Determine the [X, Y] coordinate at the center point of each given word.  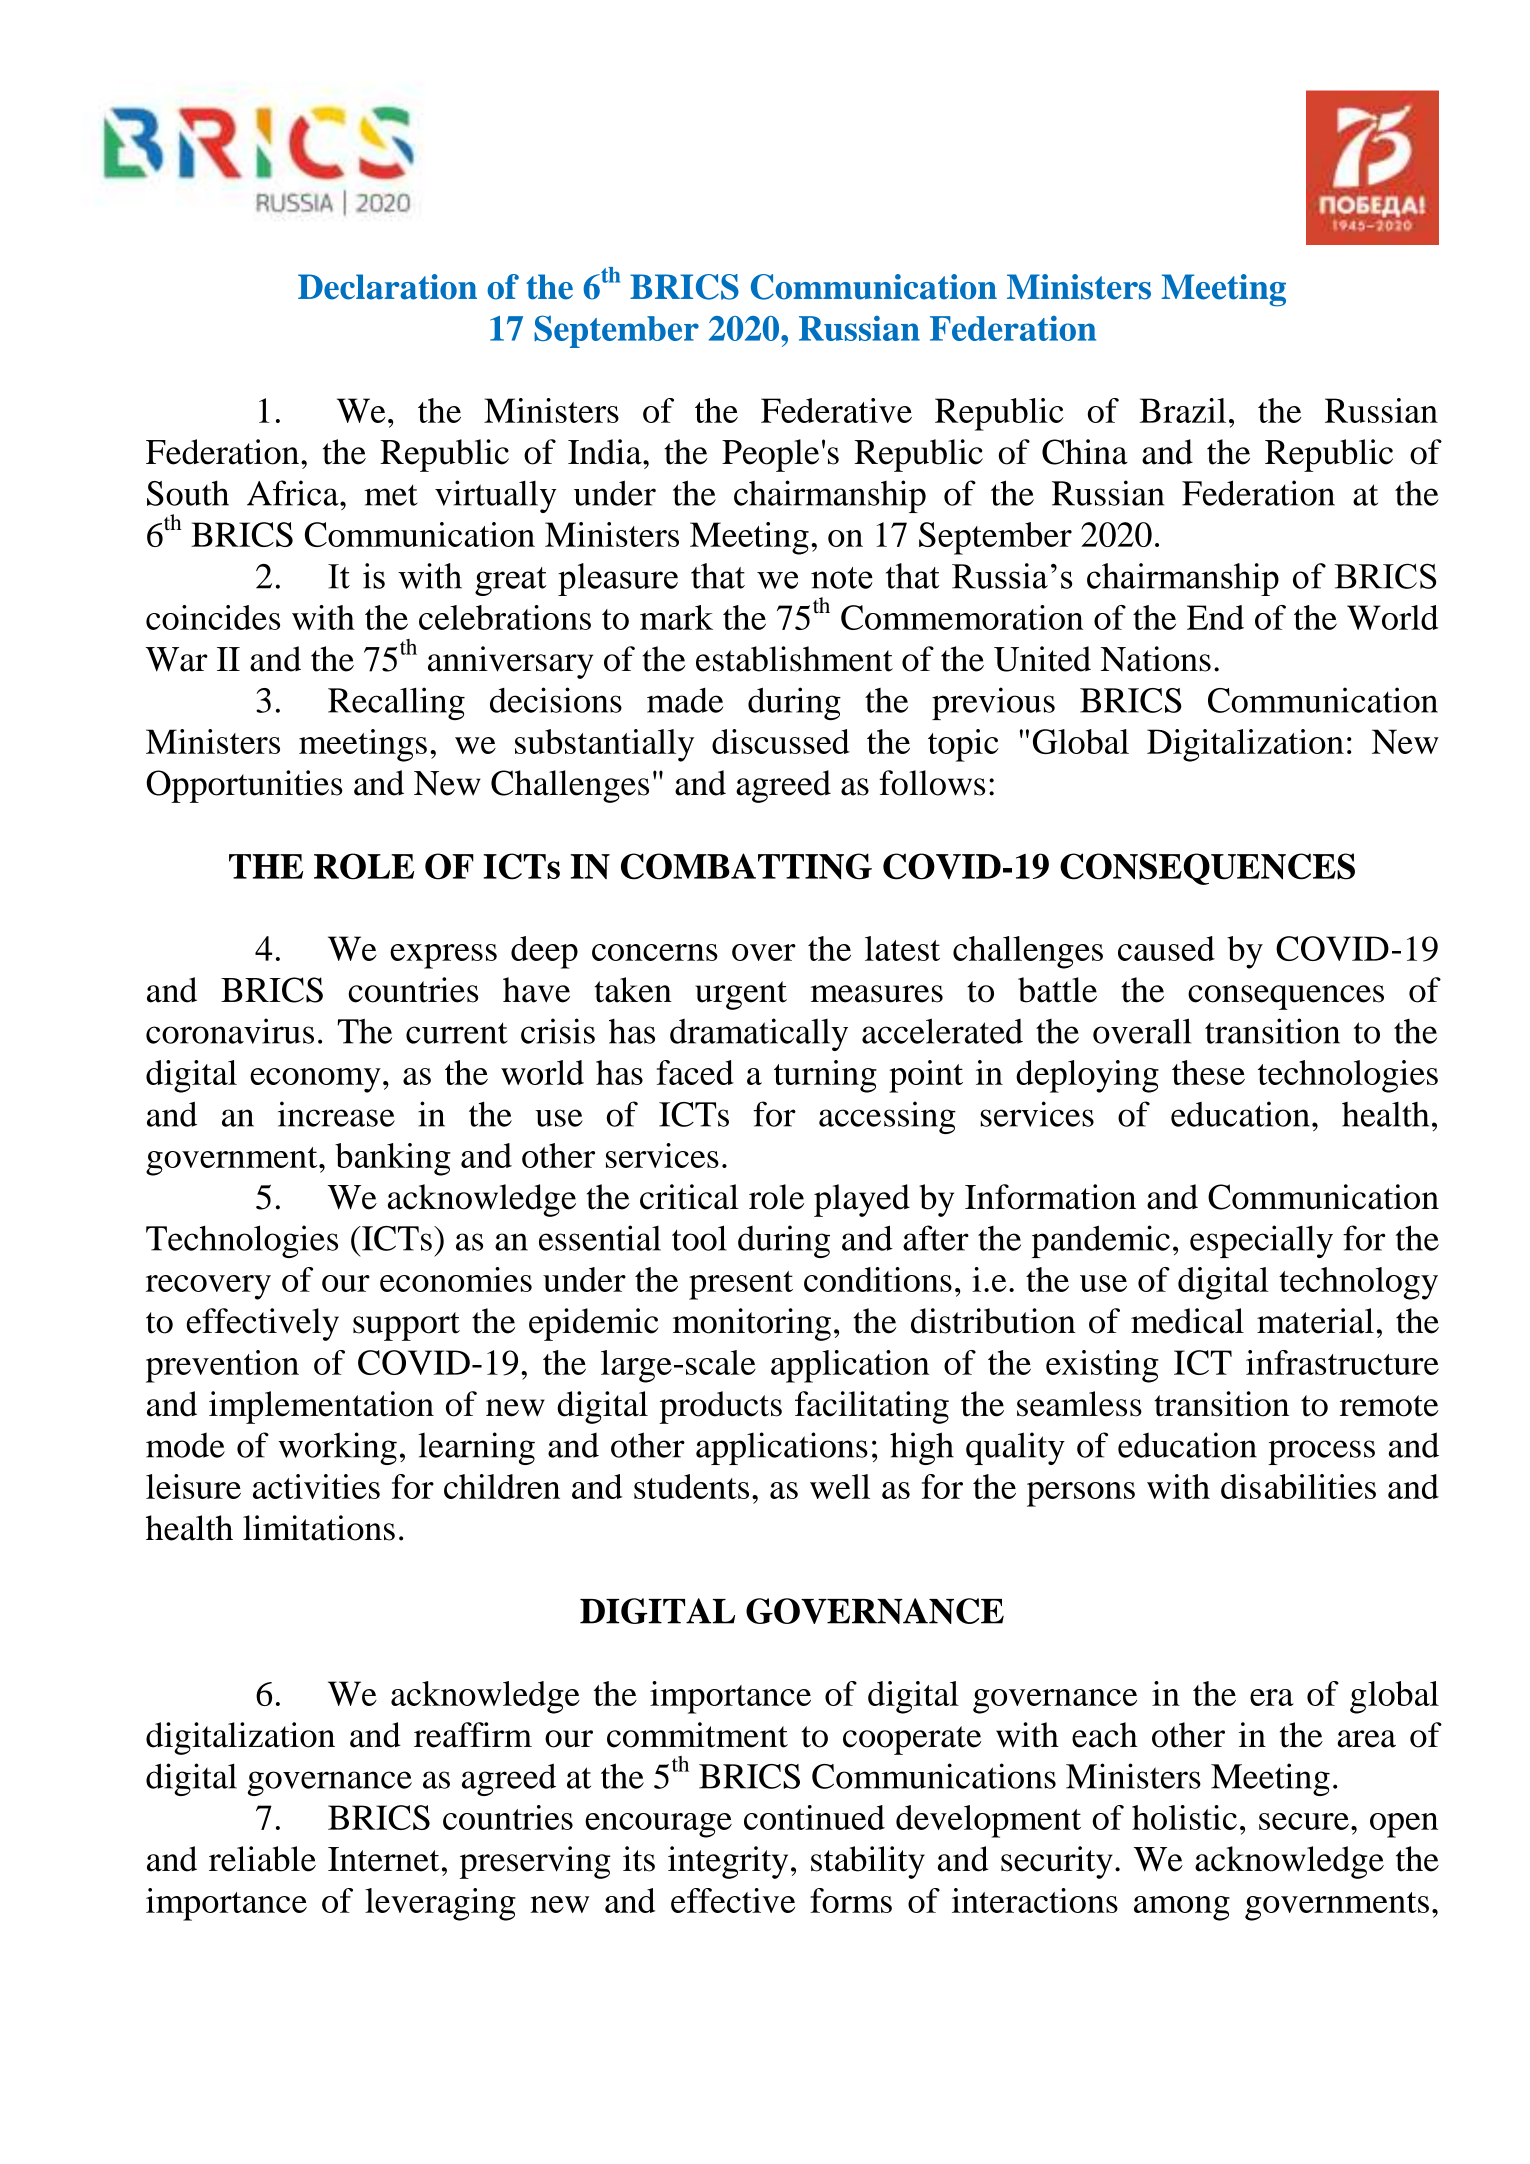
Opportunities [244, 786]
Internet [383, 1859]
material [1315, 1321]
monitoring [752, 1324]
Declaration [387, 287]
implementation [321, 1407]
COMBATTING [746, 866]
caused [1166, 948]
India [606, 452]
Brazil [1183, 410]
